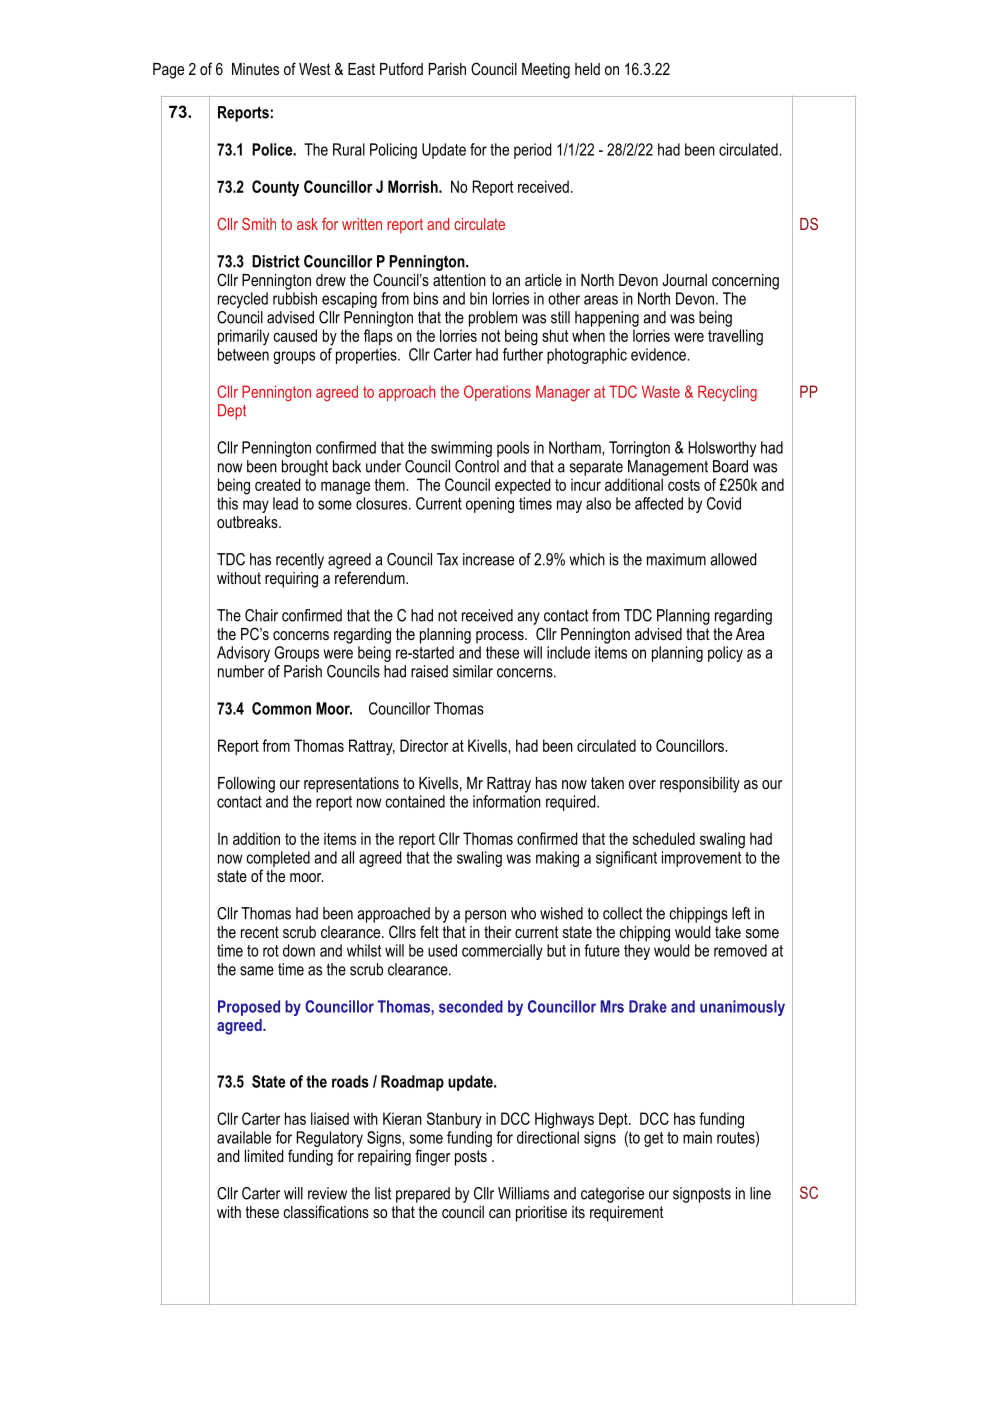  Describe the element at coordinates (473, 671) in the screenshot. I see `similar` at that location.
